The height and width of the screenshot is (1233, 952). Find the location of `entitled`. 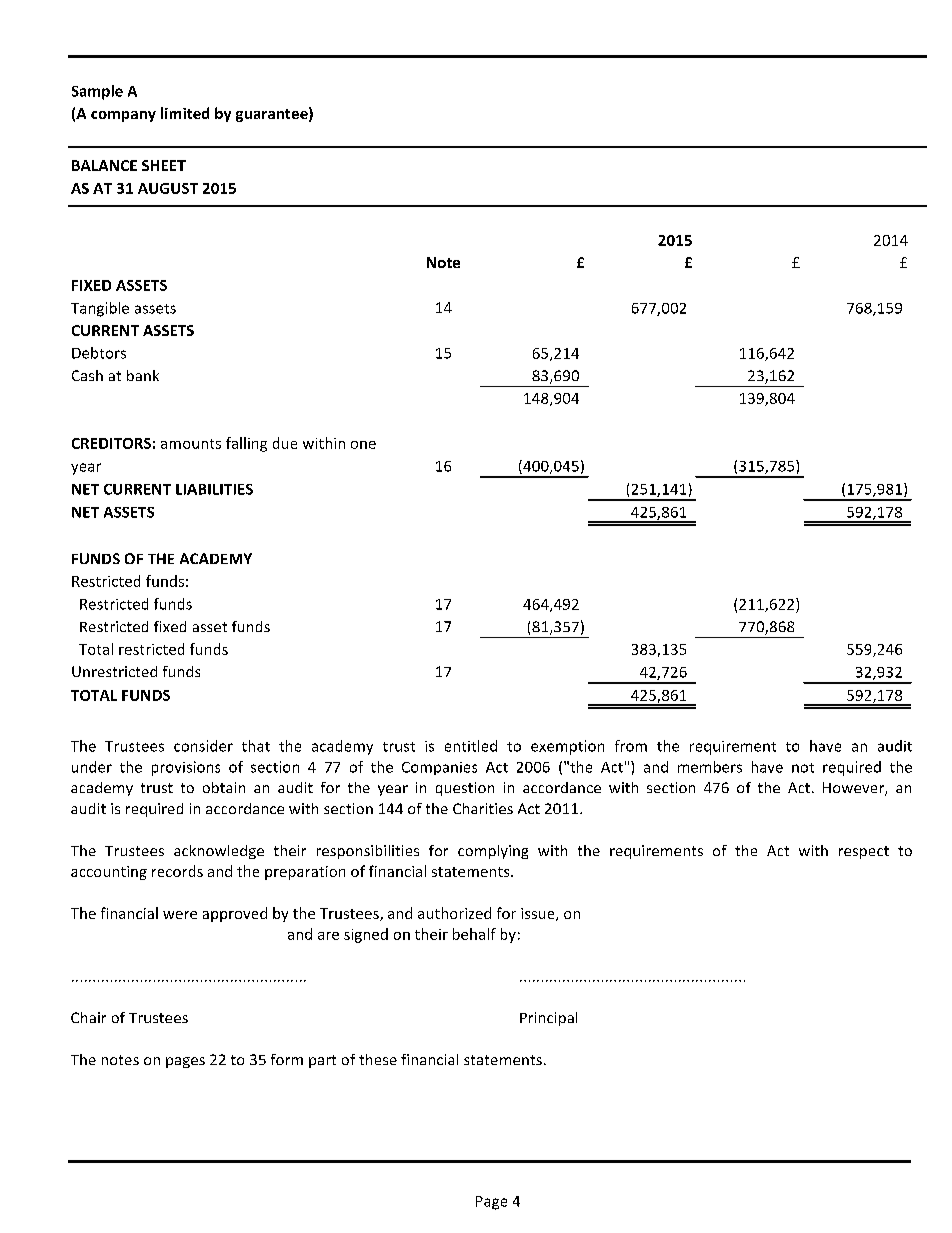

entitled is located at coordinates (471, 746).
